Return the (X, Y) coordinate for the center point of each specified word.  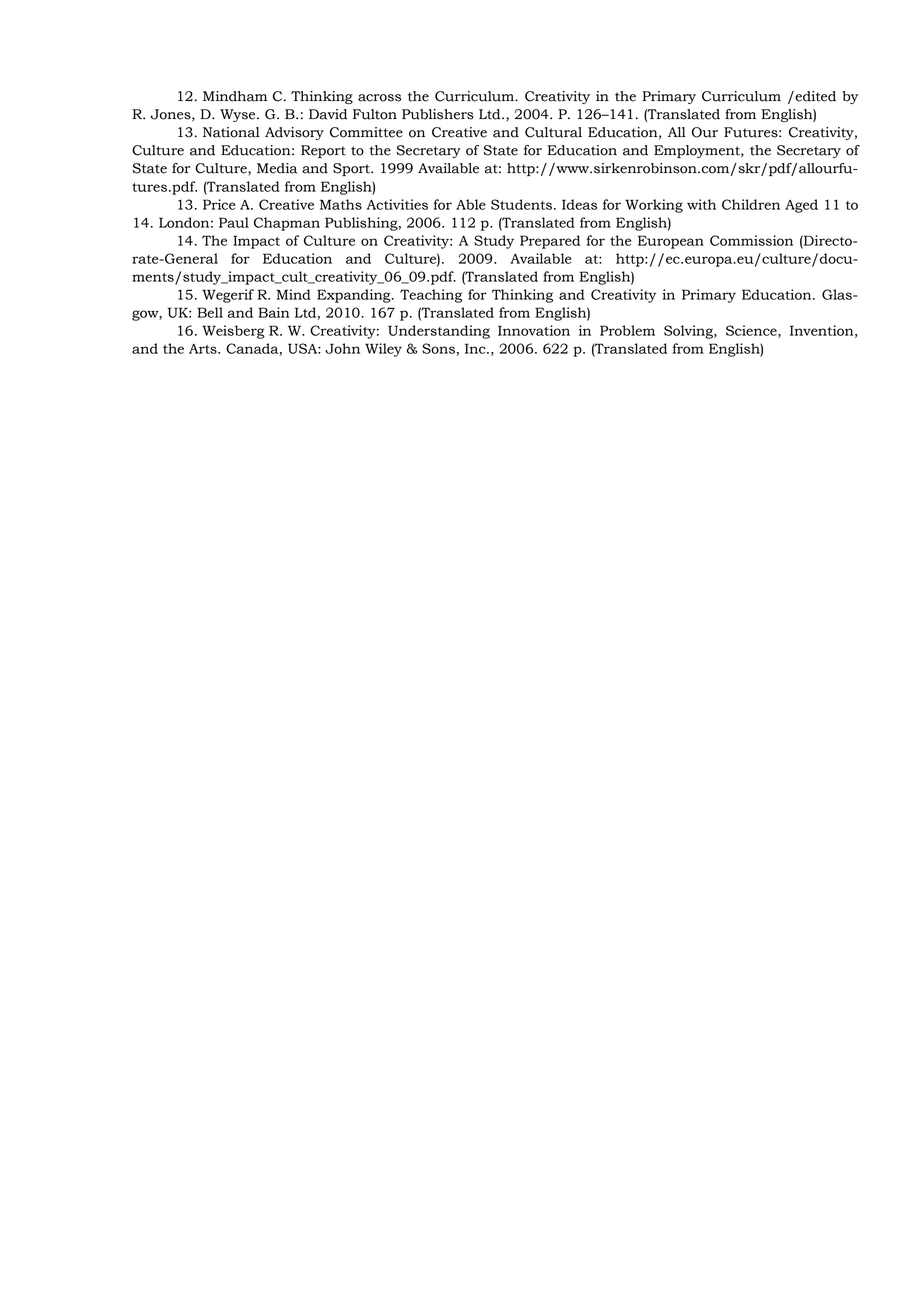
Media (277, 168)
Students (521, 204)
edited (814, 96)
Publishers (438, 114)
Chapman (287, 224)
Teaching (431, 296)
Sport (352, 169)
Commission (751, 240)
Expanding (355, 296)
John (342, 348)
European (671, 242)
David (328, 114)
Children (751, 204)
